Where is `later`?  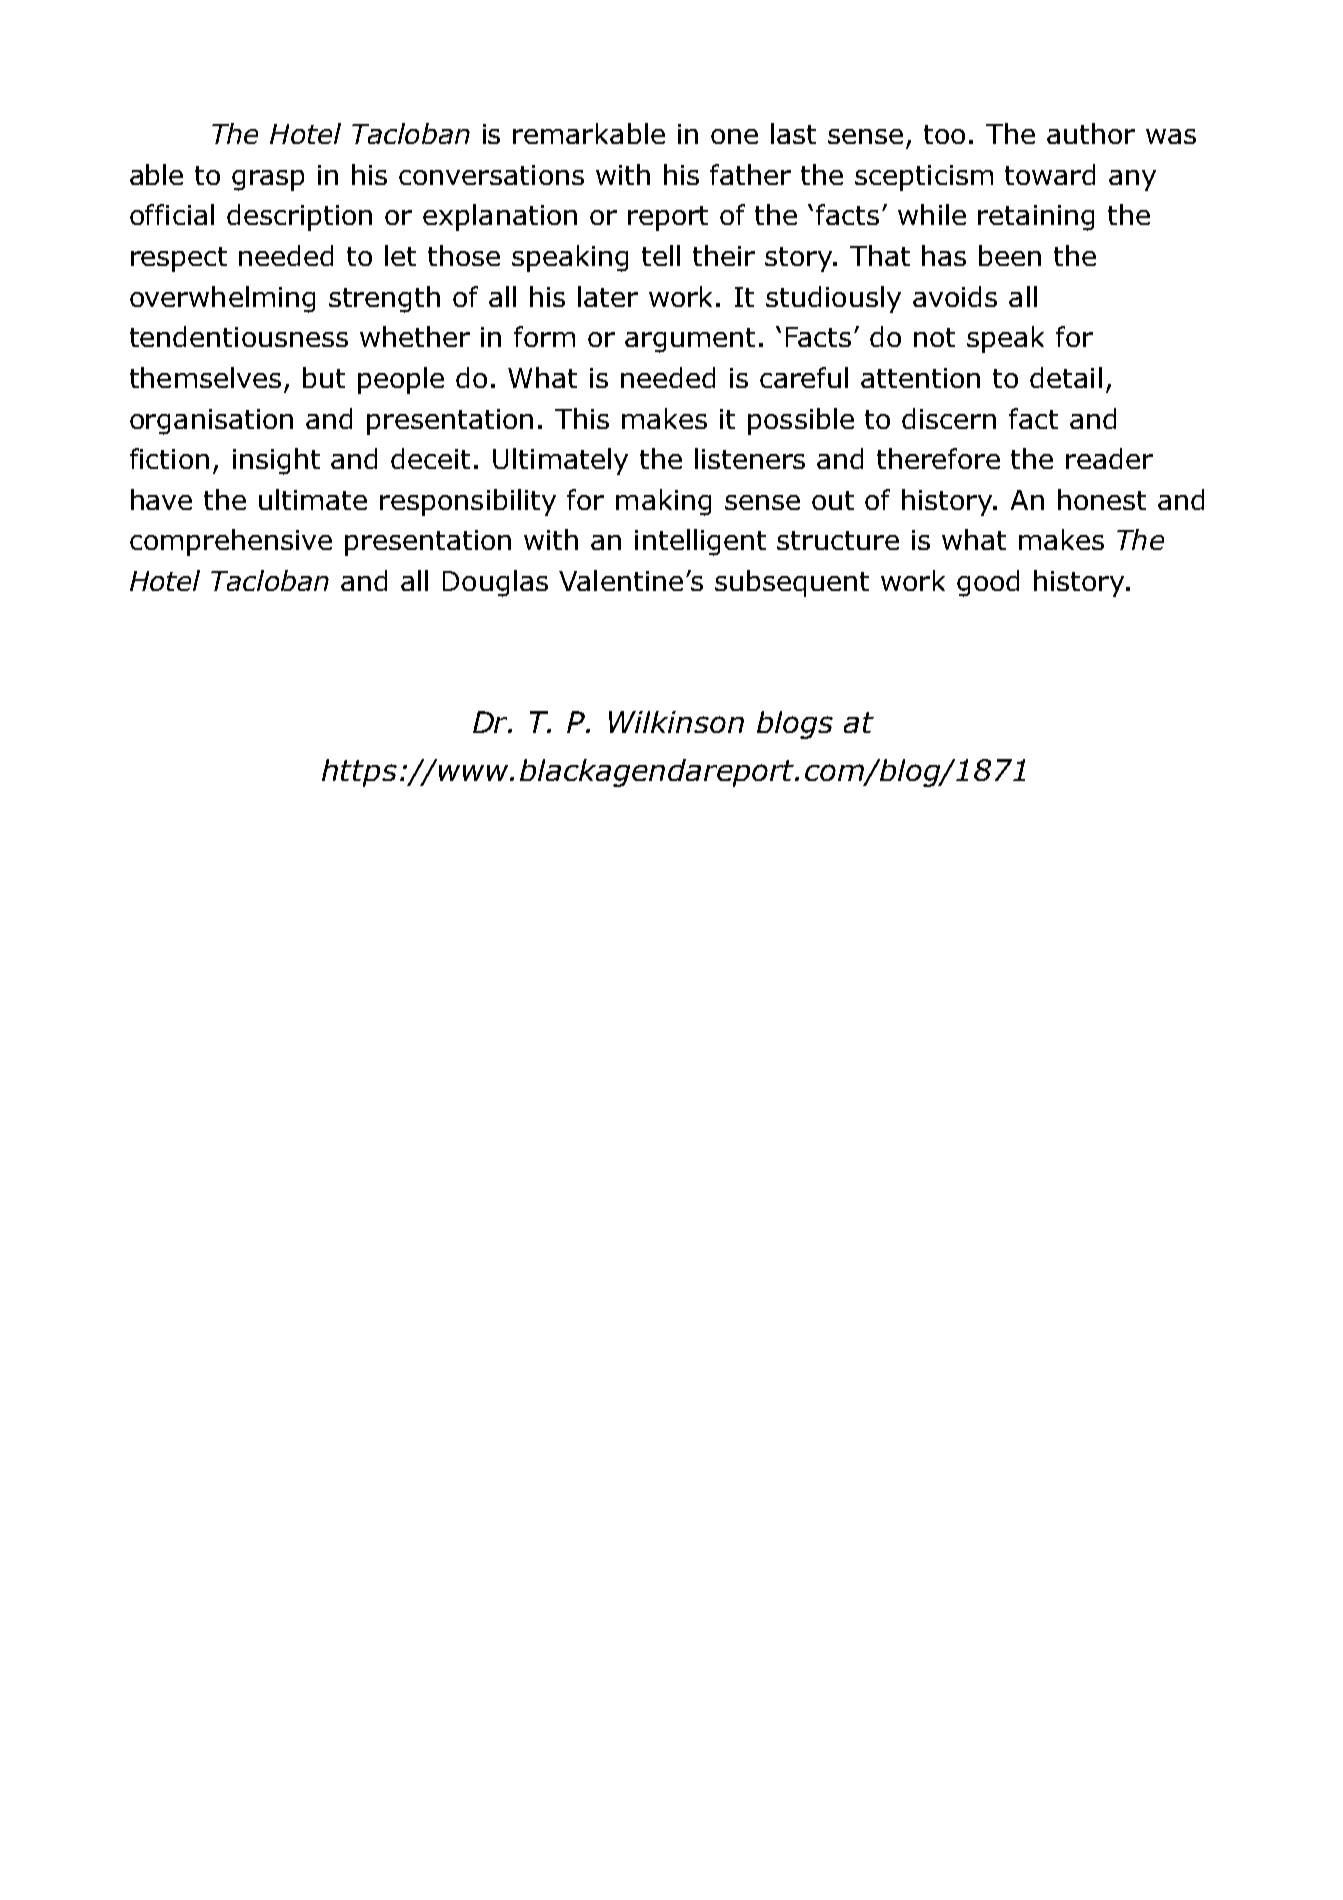
later is located at coordinates (608, 296).
